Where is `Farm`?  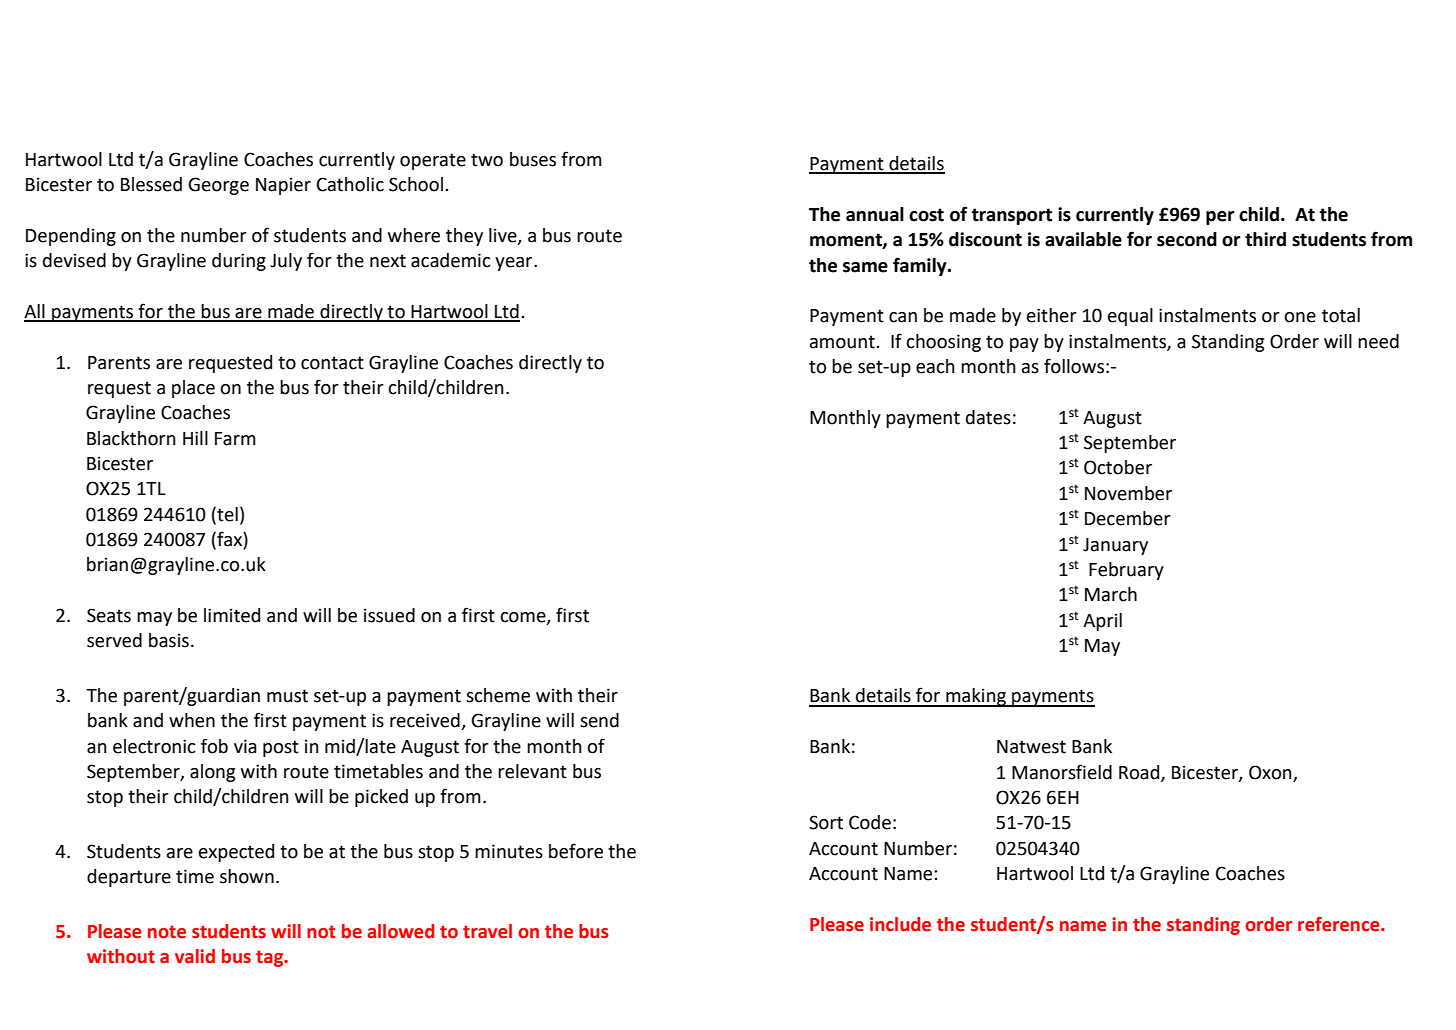
Farm is located at coordinates (235, 439).
